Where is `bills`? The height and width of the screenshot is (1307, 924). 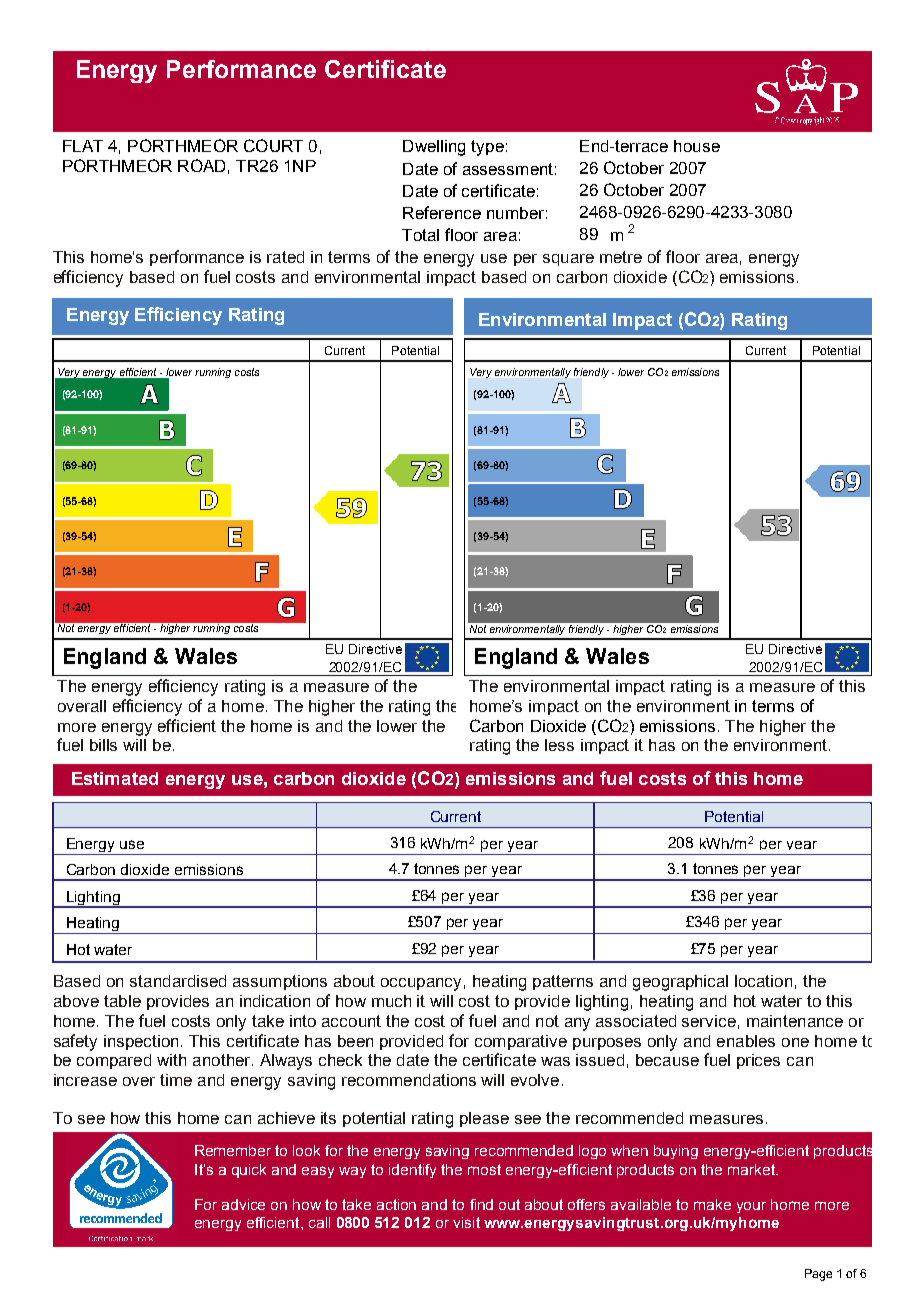 bills is located at coordinates (103, 745).
